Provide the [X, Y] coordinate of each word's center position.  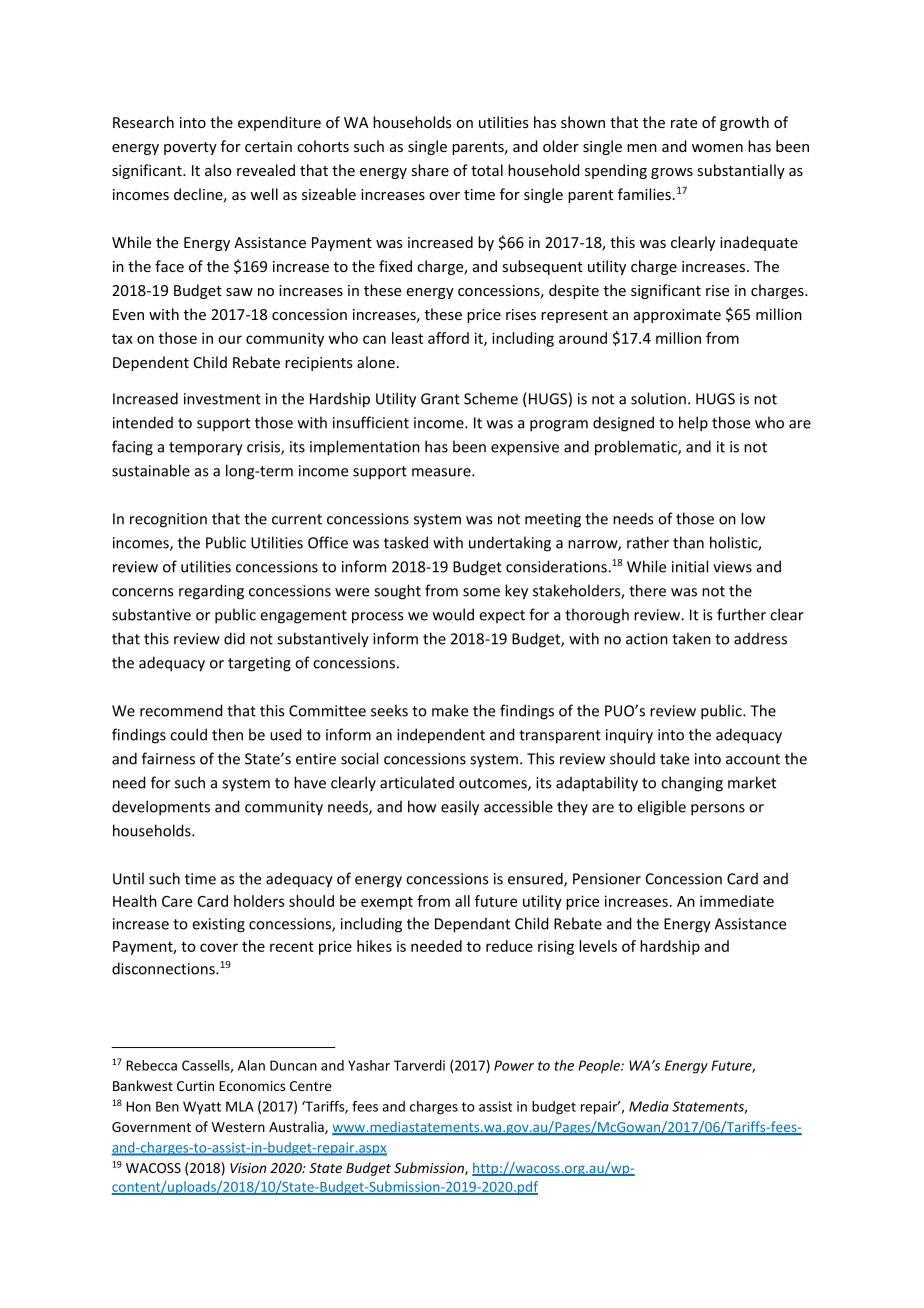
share [430, 170]
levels [598, 946]
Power [514, 1065]
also [218, 170]
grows [672, 173]
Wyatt [202, 1107]
